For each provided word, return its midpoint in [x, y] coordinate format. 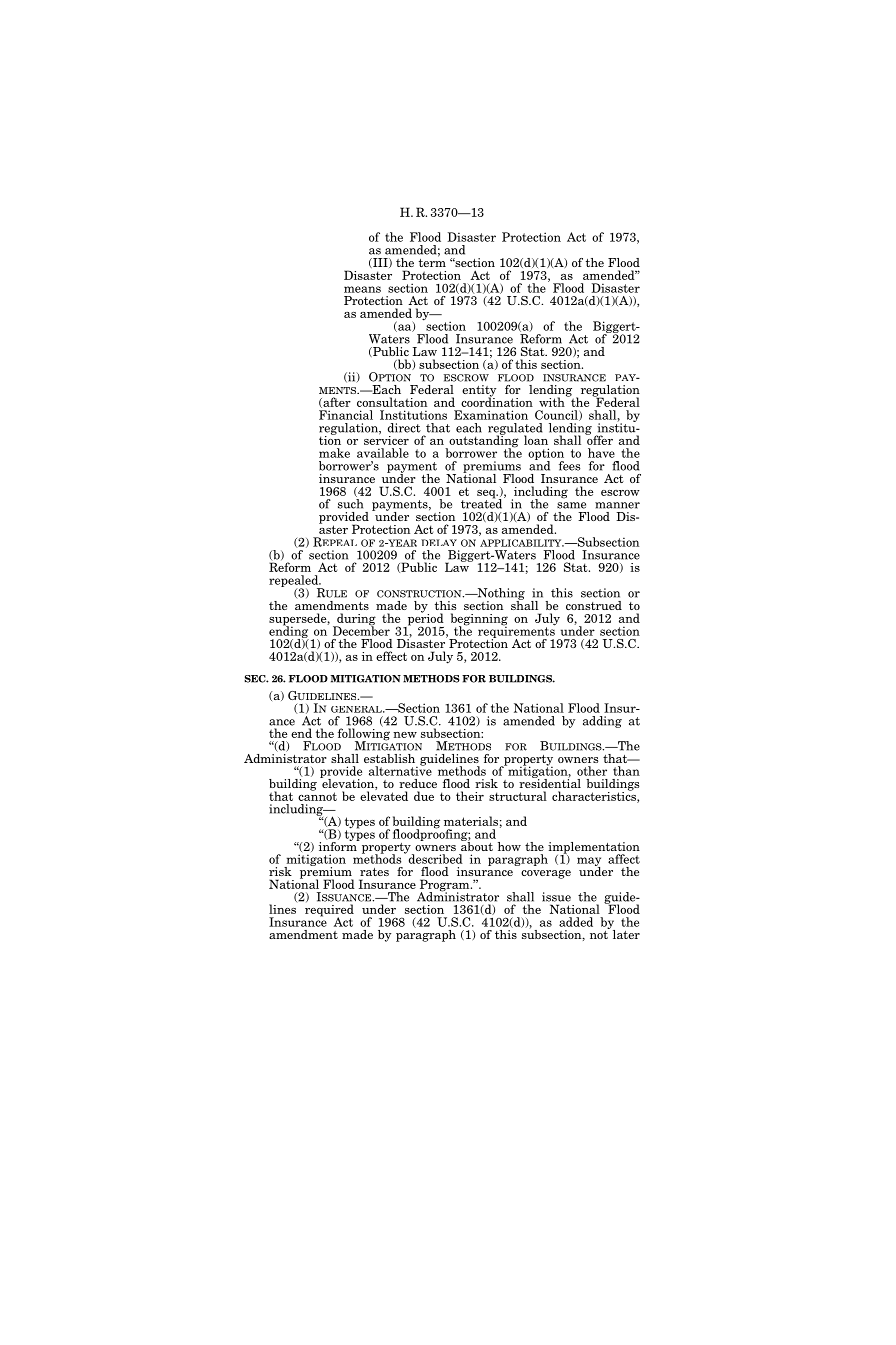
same [571, 505]
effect [391, 656]
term [432, 261]
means [362, 289]
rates [374, 872]
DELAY [439, 542]
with [553, 401]
